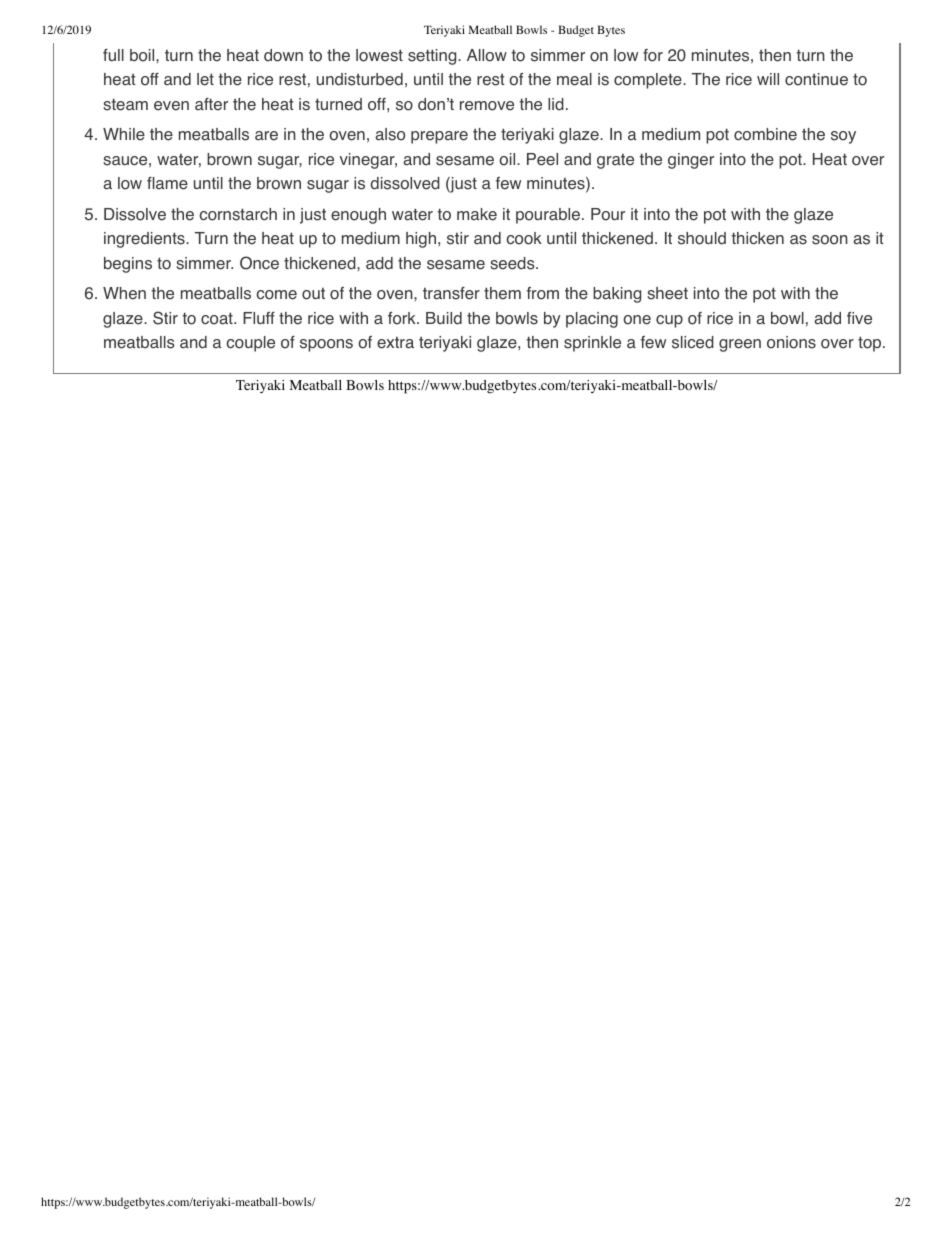 The height and width of the screenshot is (1233, 952). Describe the element at coordinates (830, 240) in the screenshot. I see `soon` at that location.
